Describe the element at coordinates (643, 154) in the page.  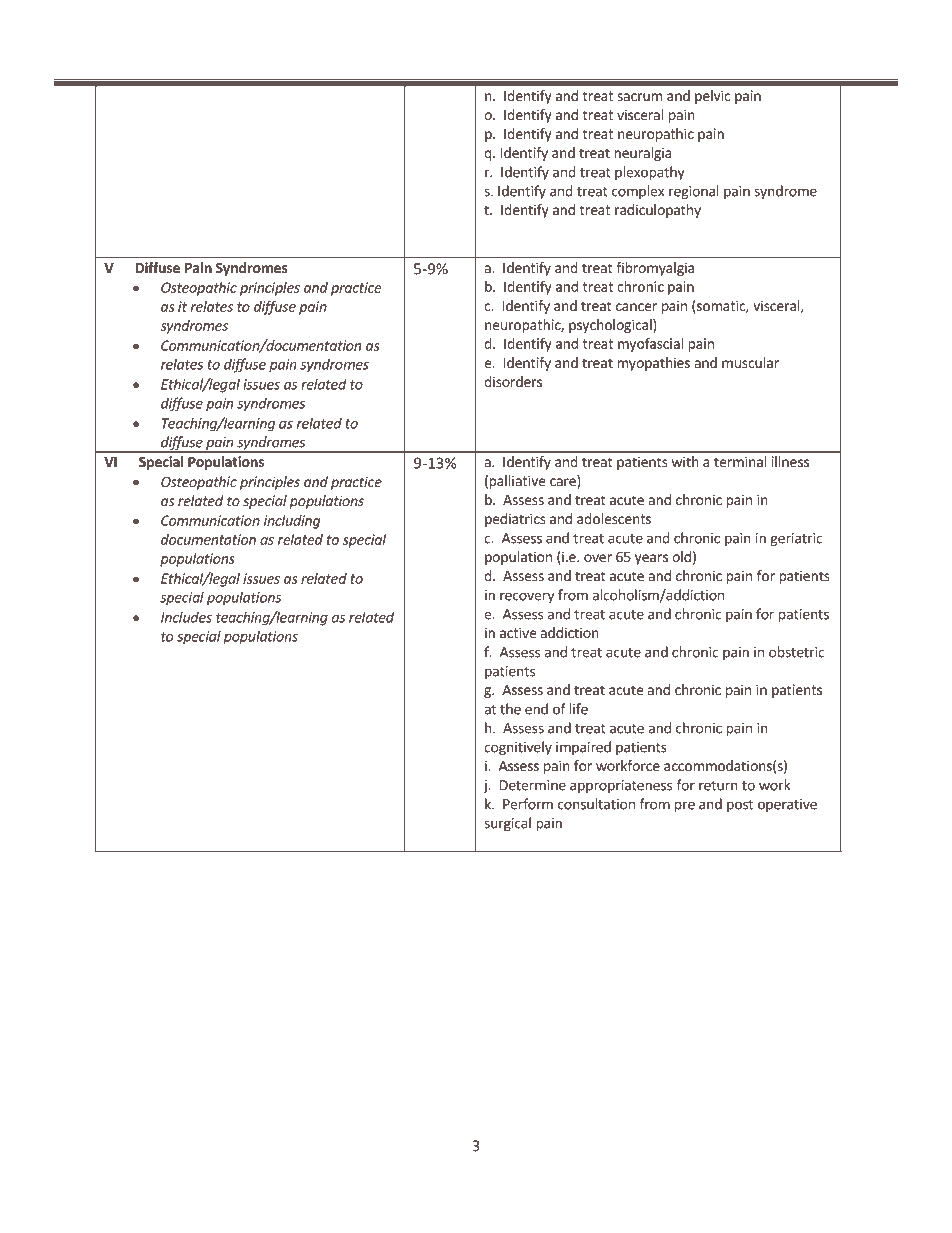
I see `neuralgia` at that location.
